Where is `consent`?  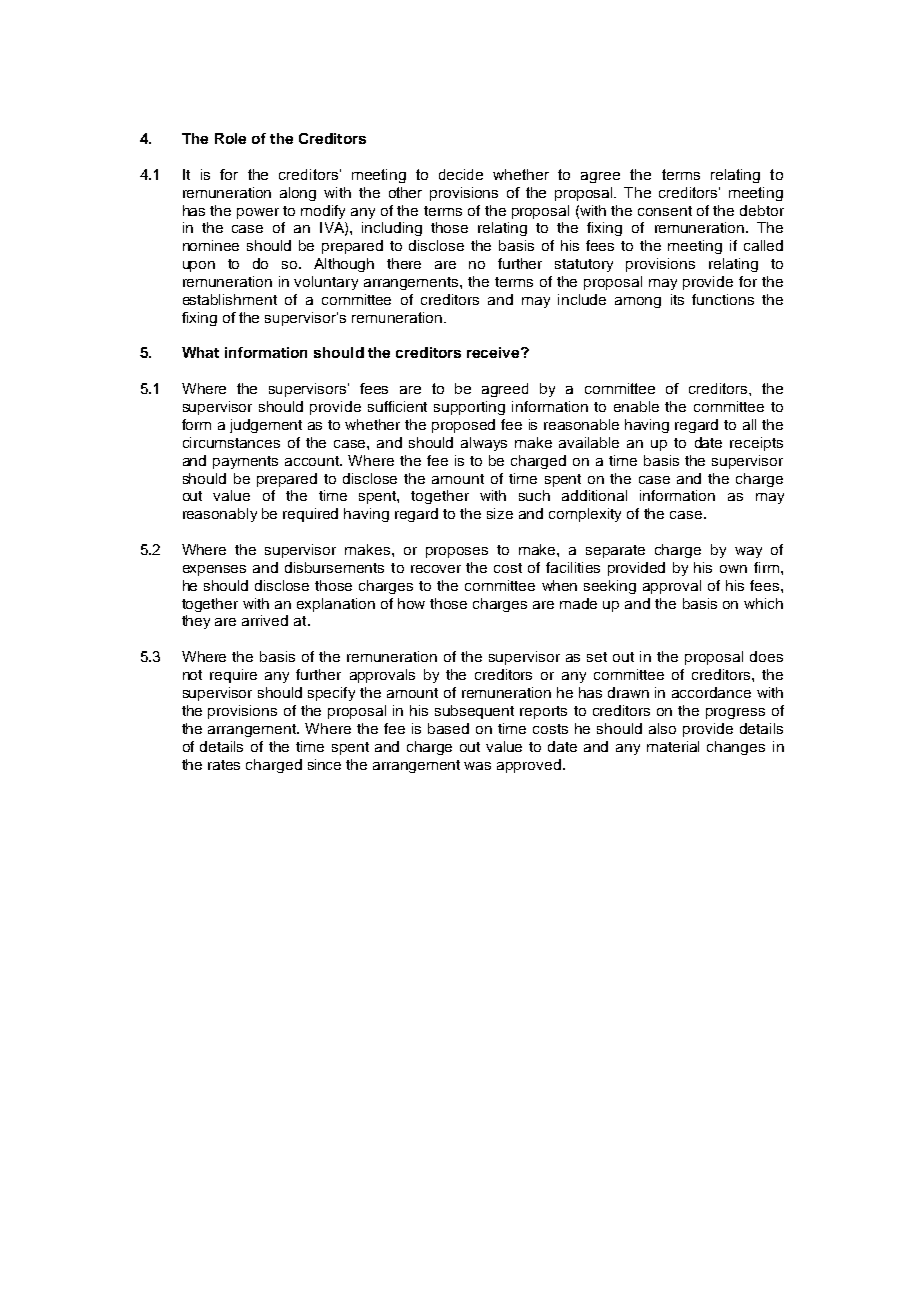
consent is located at coordinates (665, 211).
